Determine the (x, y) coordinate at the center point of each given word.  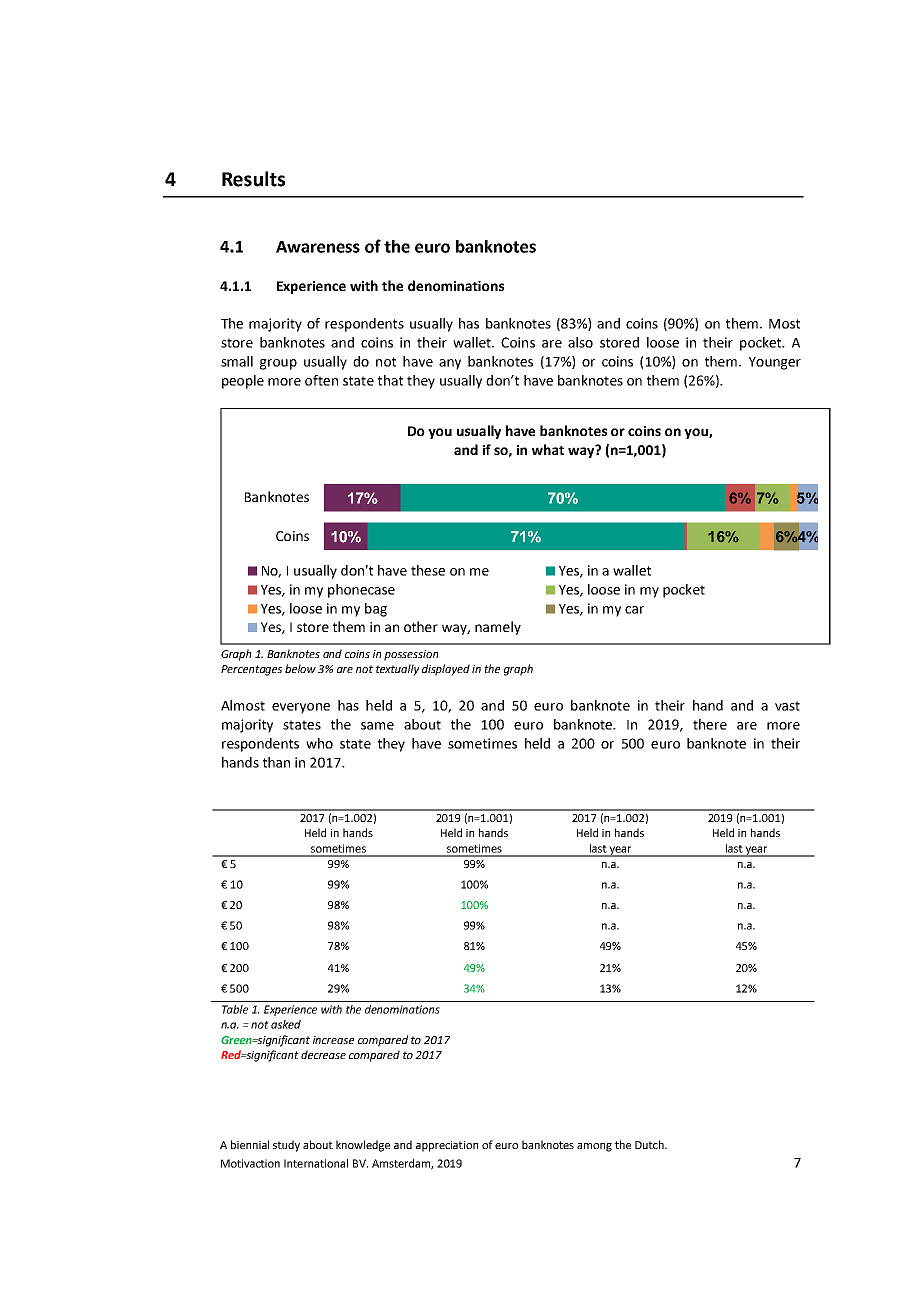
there (710, 724)
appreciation (447, 1146)
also (580, 342)
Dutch (650, 1144)
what (548, 449)
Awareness (318, 247)
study (286, 1146)
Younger (775, 363)
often (321, 380)
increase (333, 1040)
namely (498, 628)
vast (787, 706)
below (300, 668)
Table (235, 1009)
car (634, 610)
